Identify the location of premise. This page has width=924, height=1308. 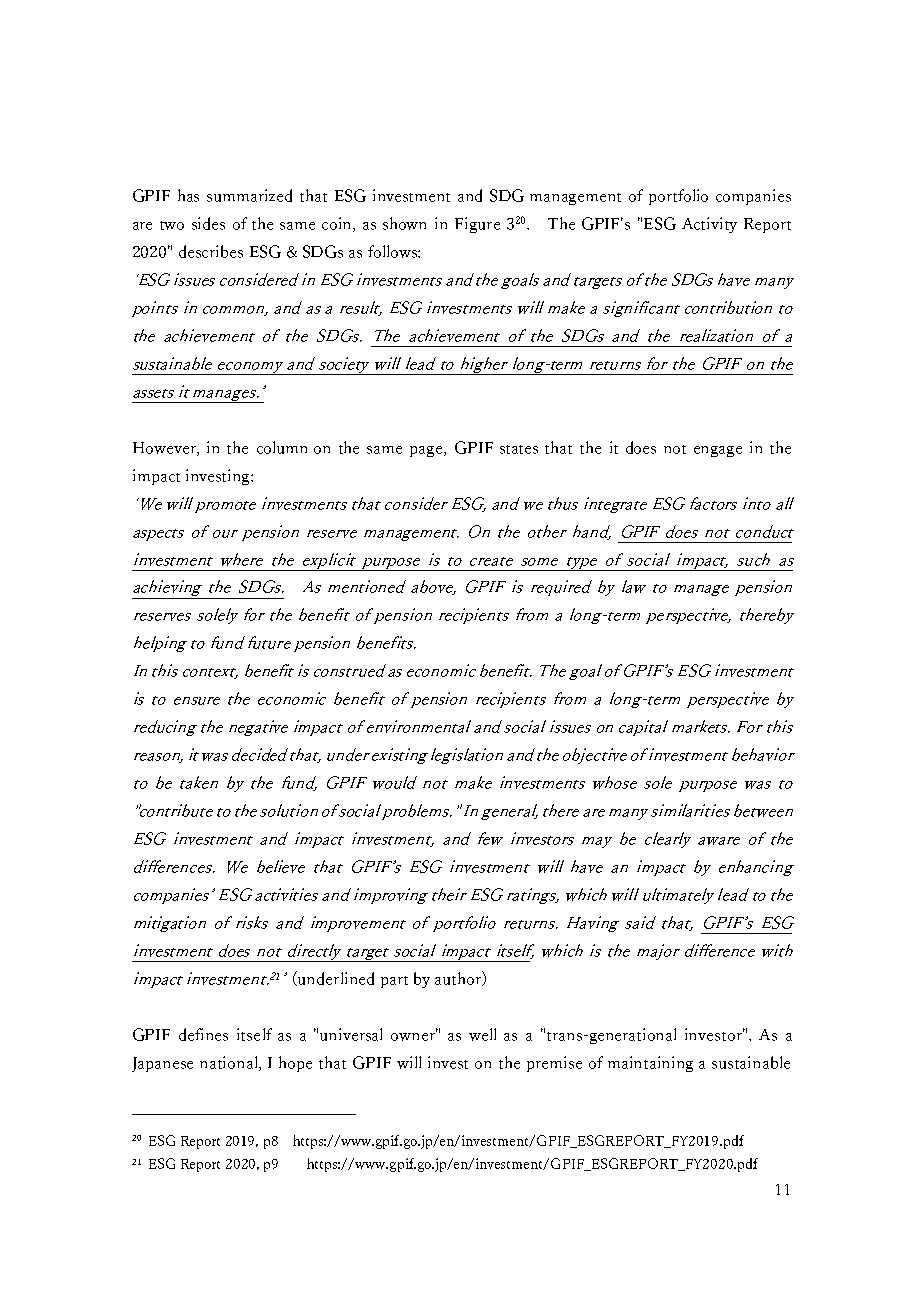
(554, 1064).
